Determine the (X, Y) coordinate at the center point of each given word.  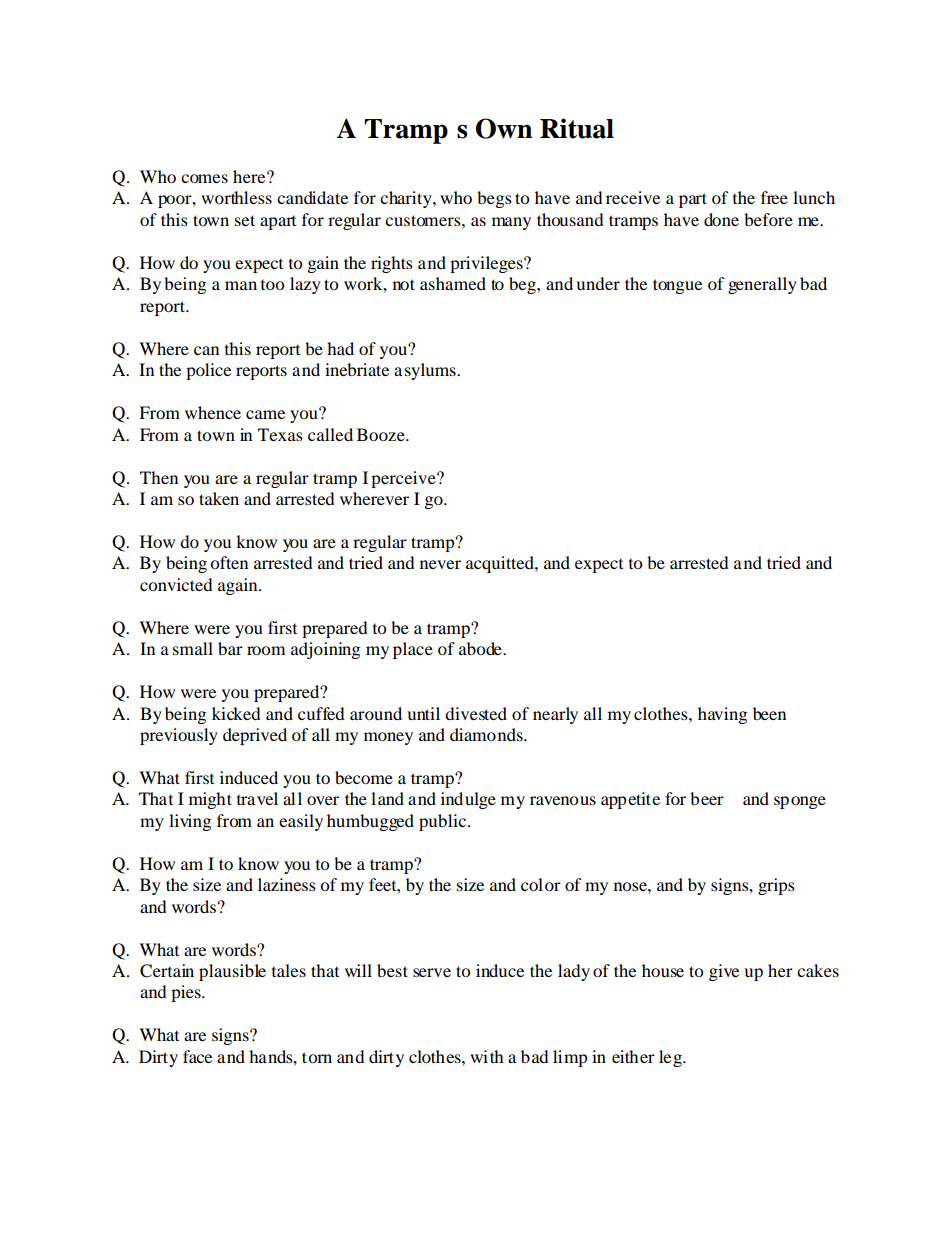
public (444, 822)
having (722, 715)
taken (219, 498)
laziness (287, 884)
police (208, 371)
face (197, 1056)
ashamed (453, 283)
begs (494, 199)
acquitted (501, 564)
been (769, 713)
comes (204, 178)
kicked (236, 713)
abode (481, 648)
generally (762, 285)
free (774, 197)
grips (776, 886)
